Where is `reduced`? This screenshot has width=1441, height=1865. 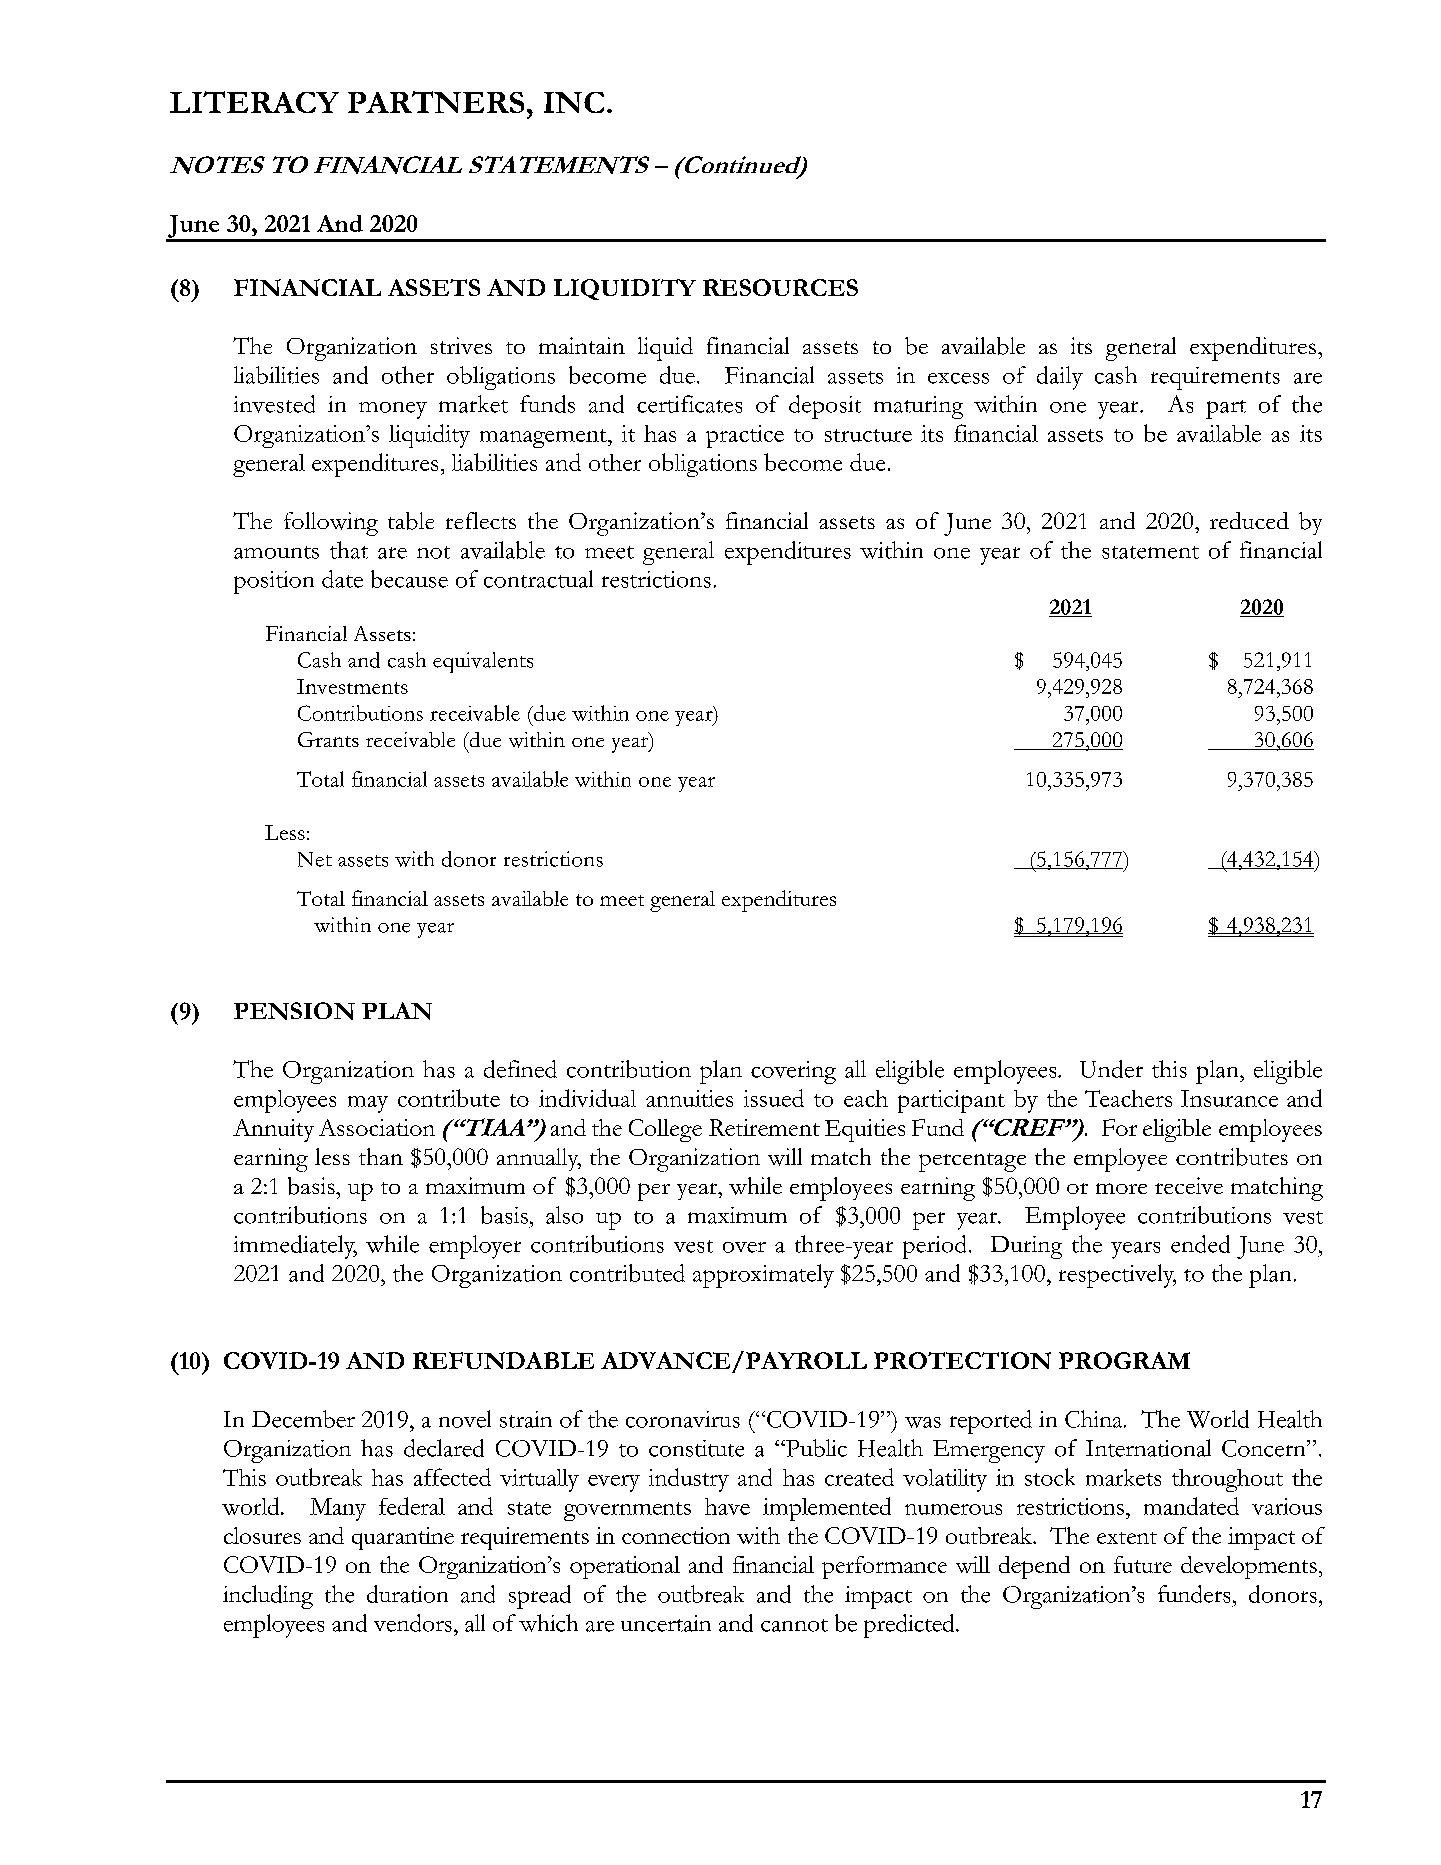
reduced is located at coordinates (1249, 520).
